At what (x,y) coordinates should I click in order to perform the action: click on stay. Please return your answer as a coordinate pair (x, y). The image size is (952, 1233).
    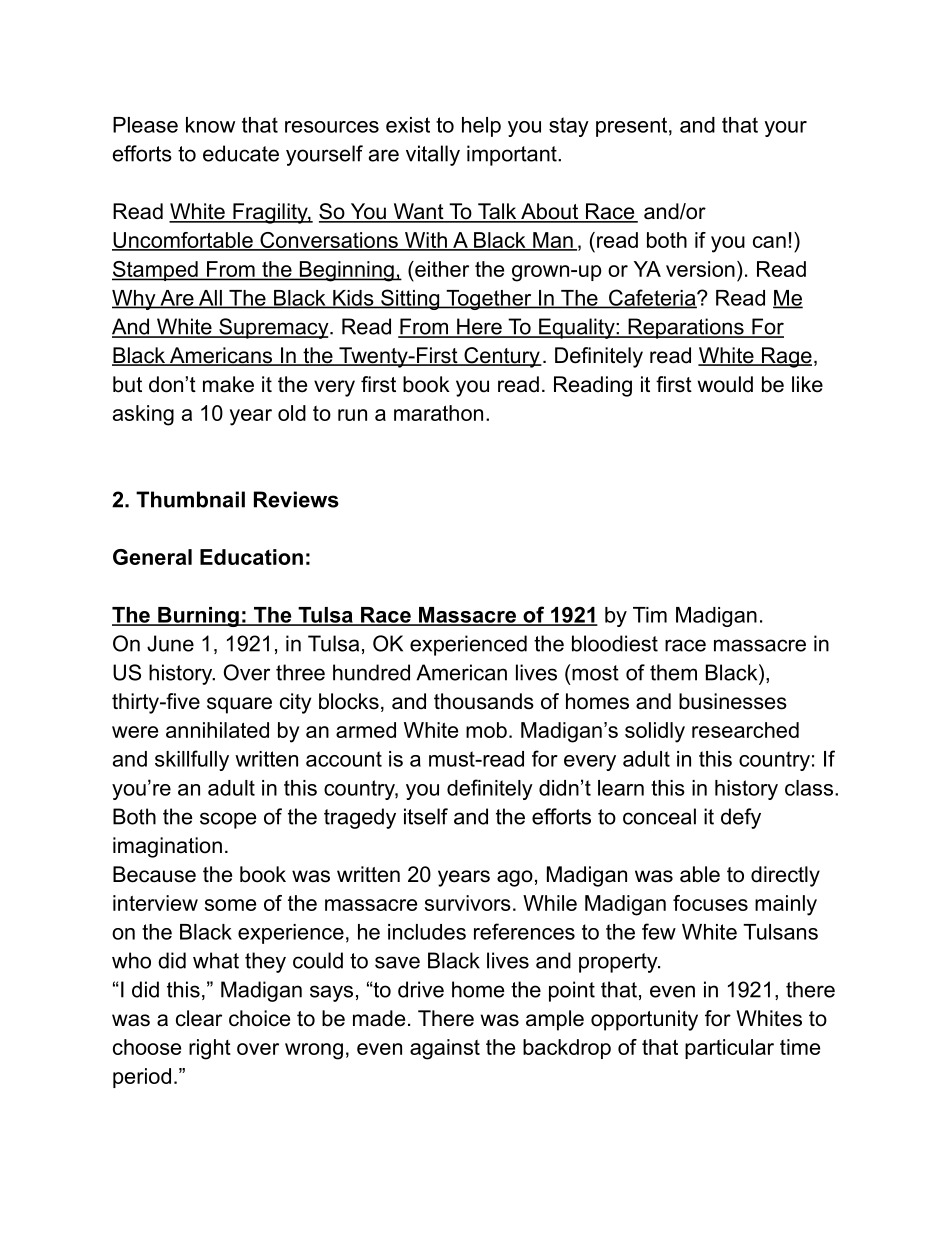
    Looking at the image, I should click on (569, 127).
